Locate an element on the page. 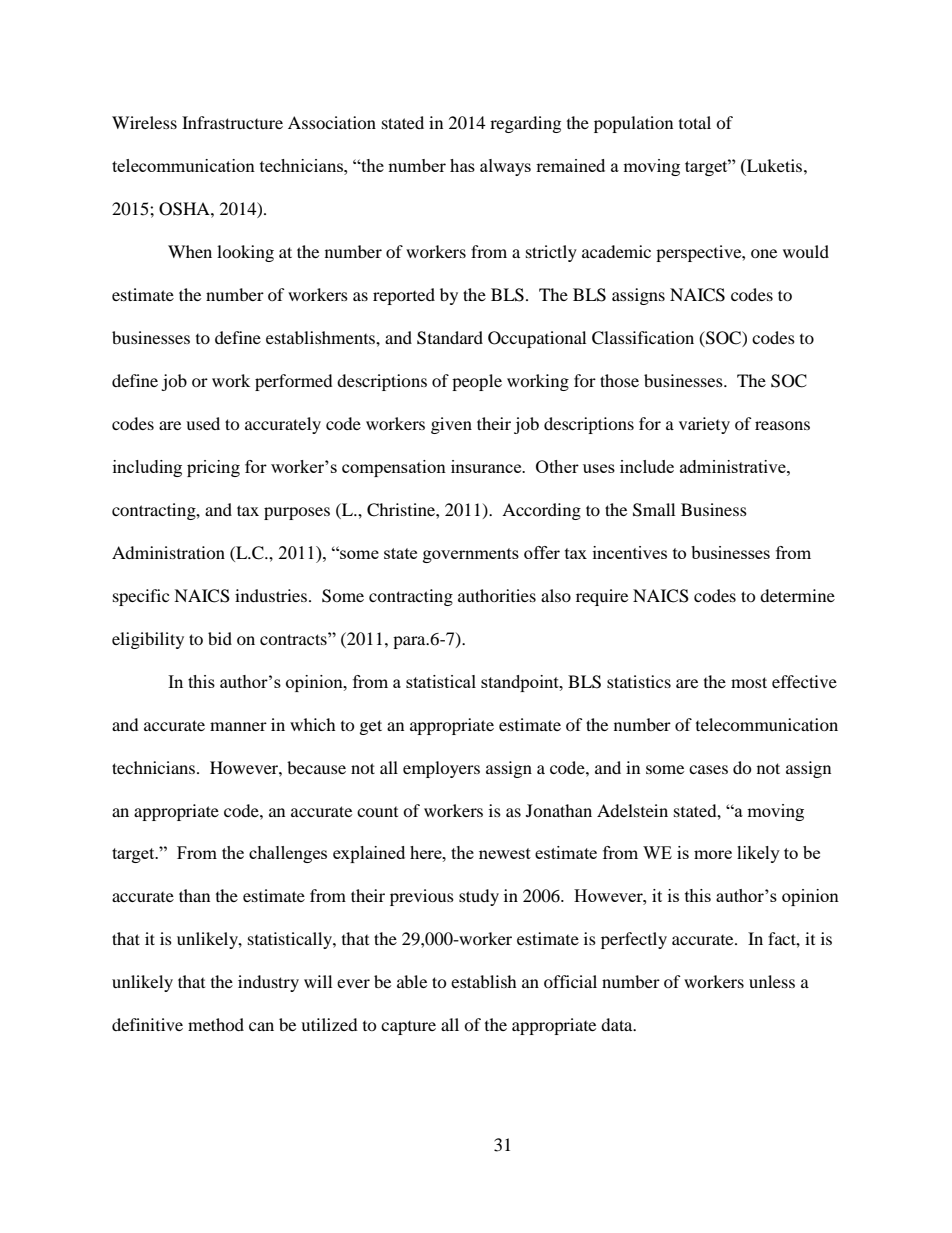 The image size is (952, 1233). governments is located at coordinates (471, 555).
